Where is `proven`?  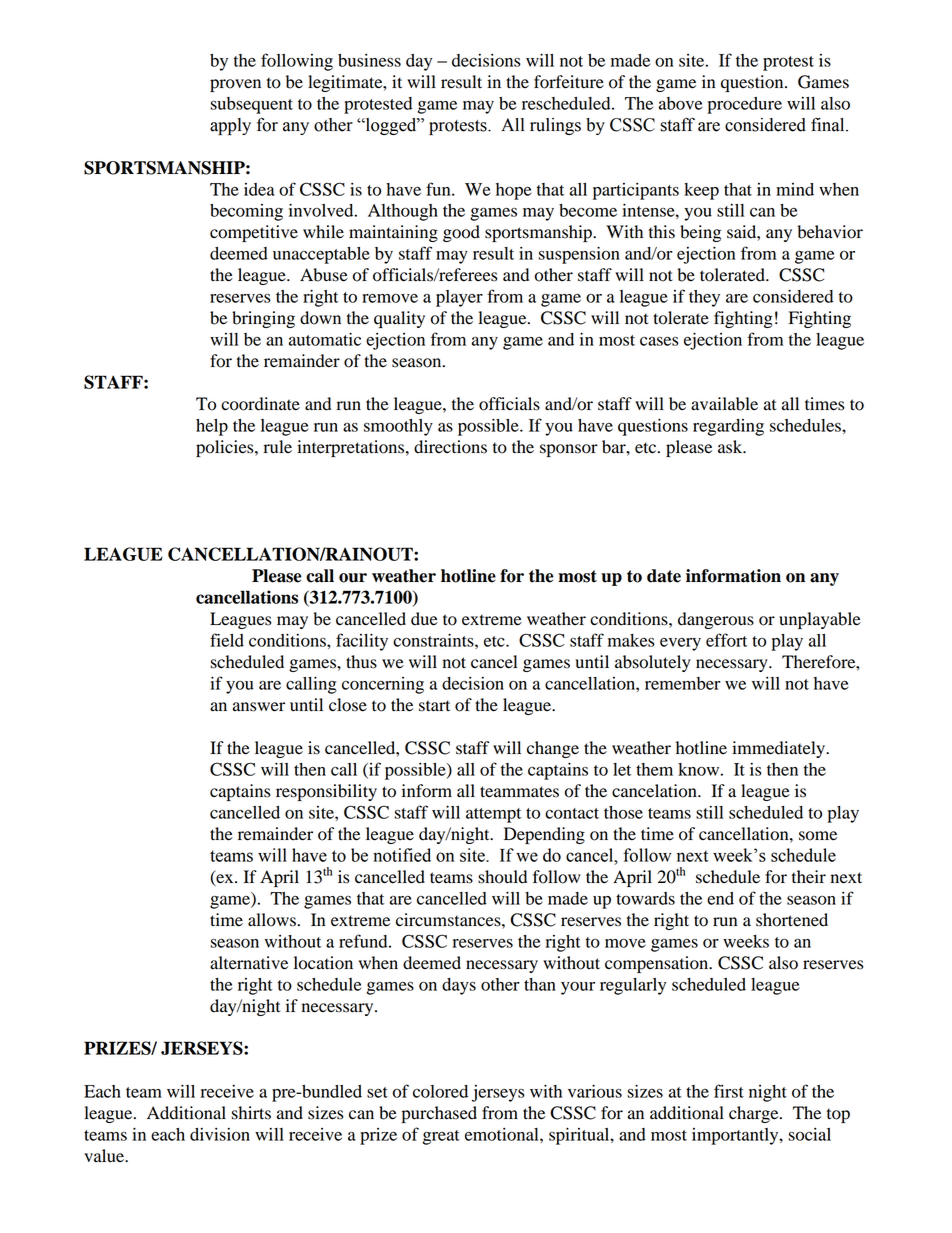 proven is located at coordinates (235, 85).
